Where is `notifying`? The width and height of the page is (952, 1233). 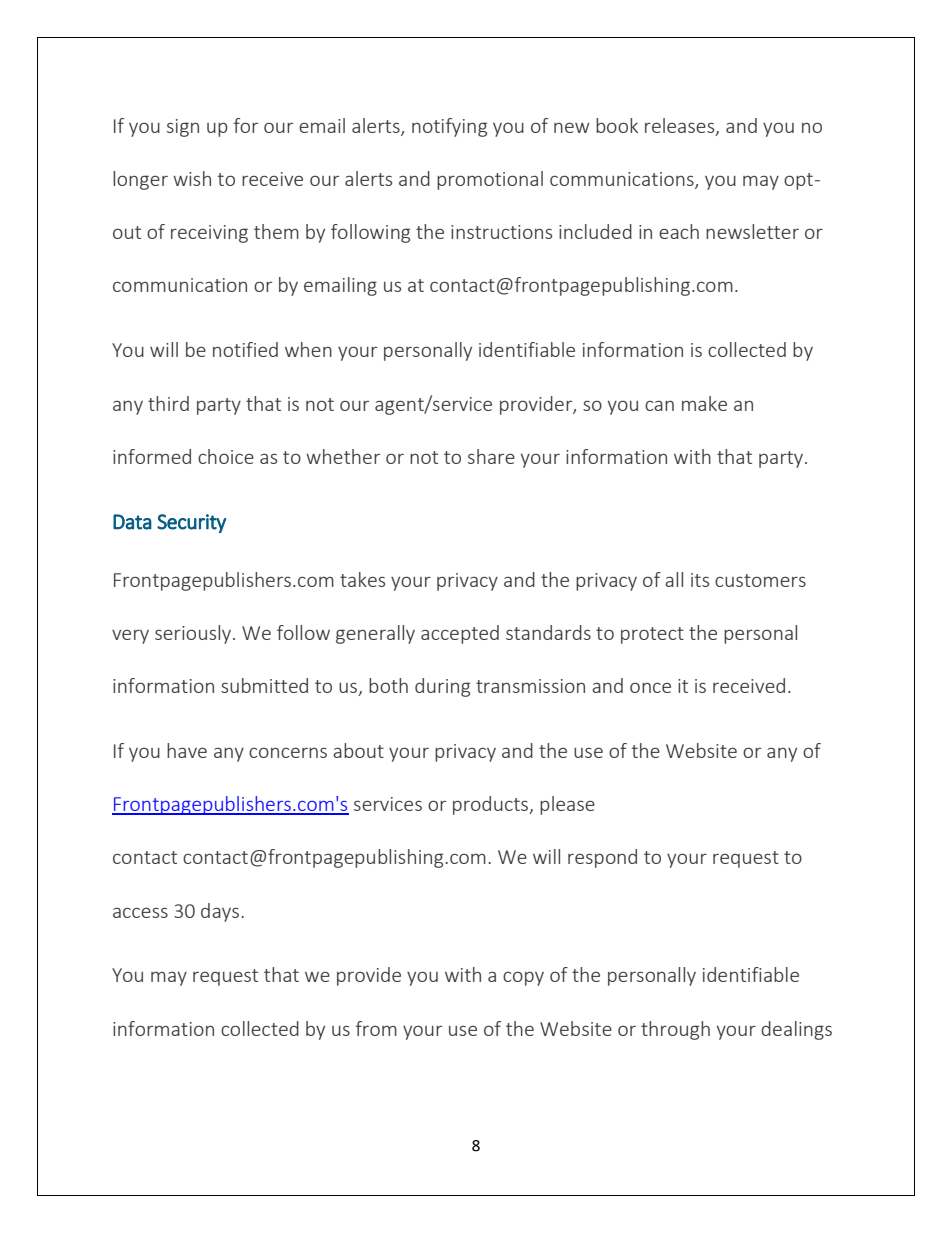
notifying is located at coordinates (449, 127).
